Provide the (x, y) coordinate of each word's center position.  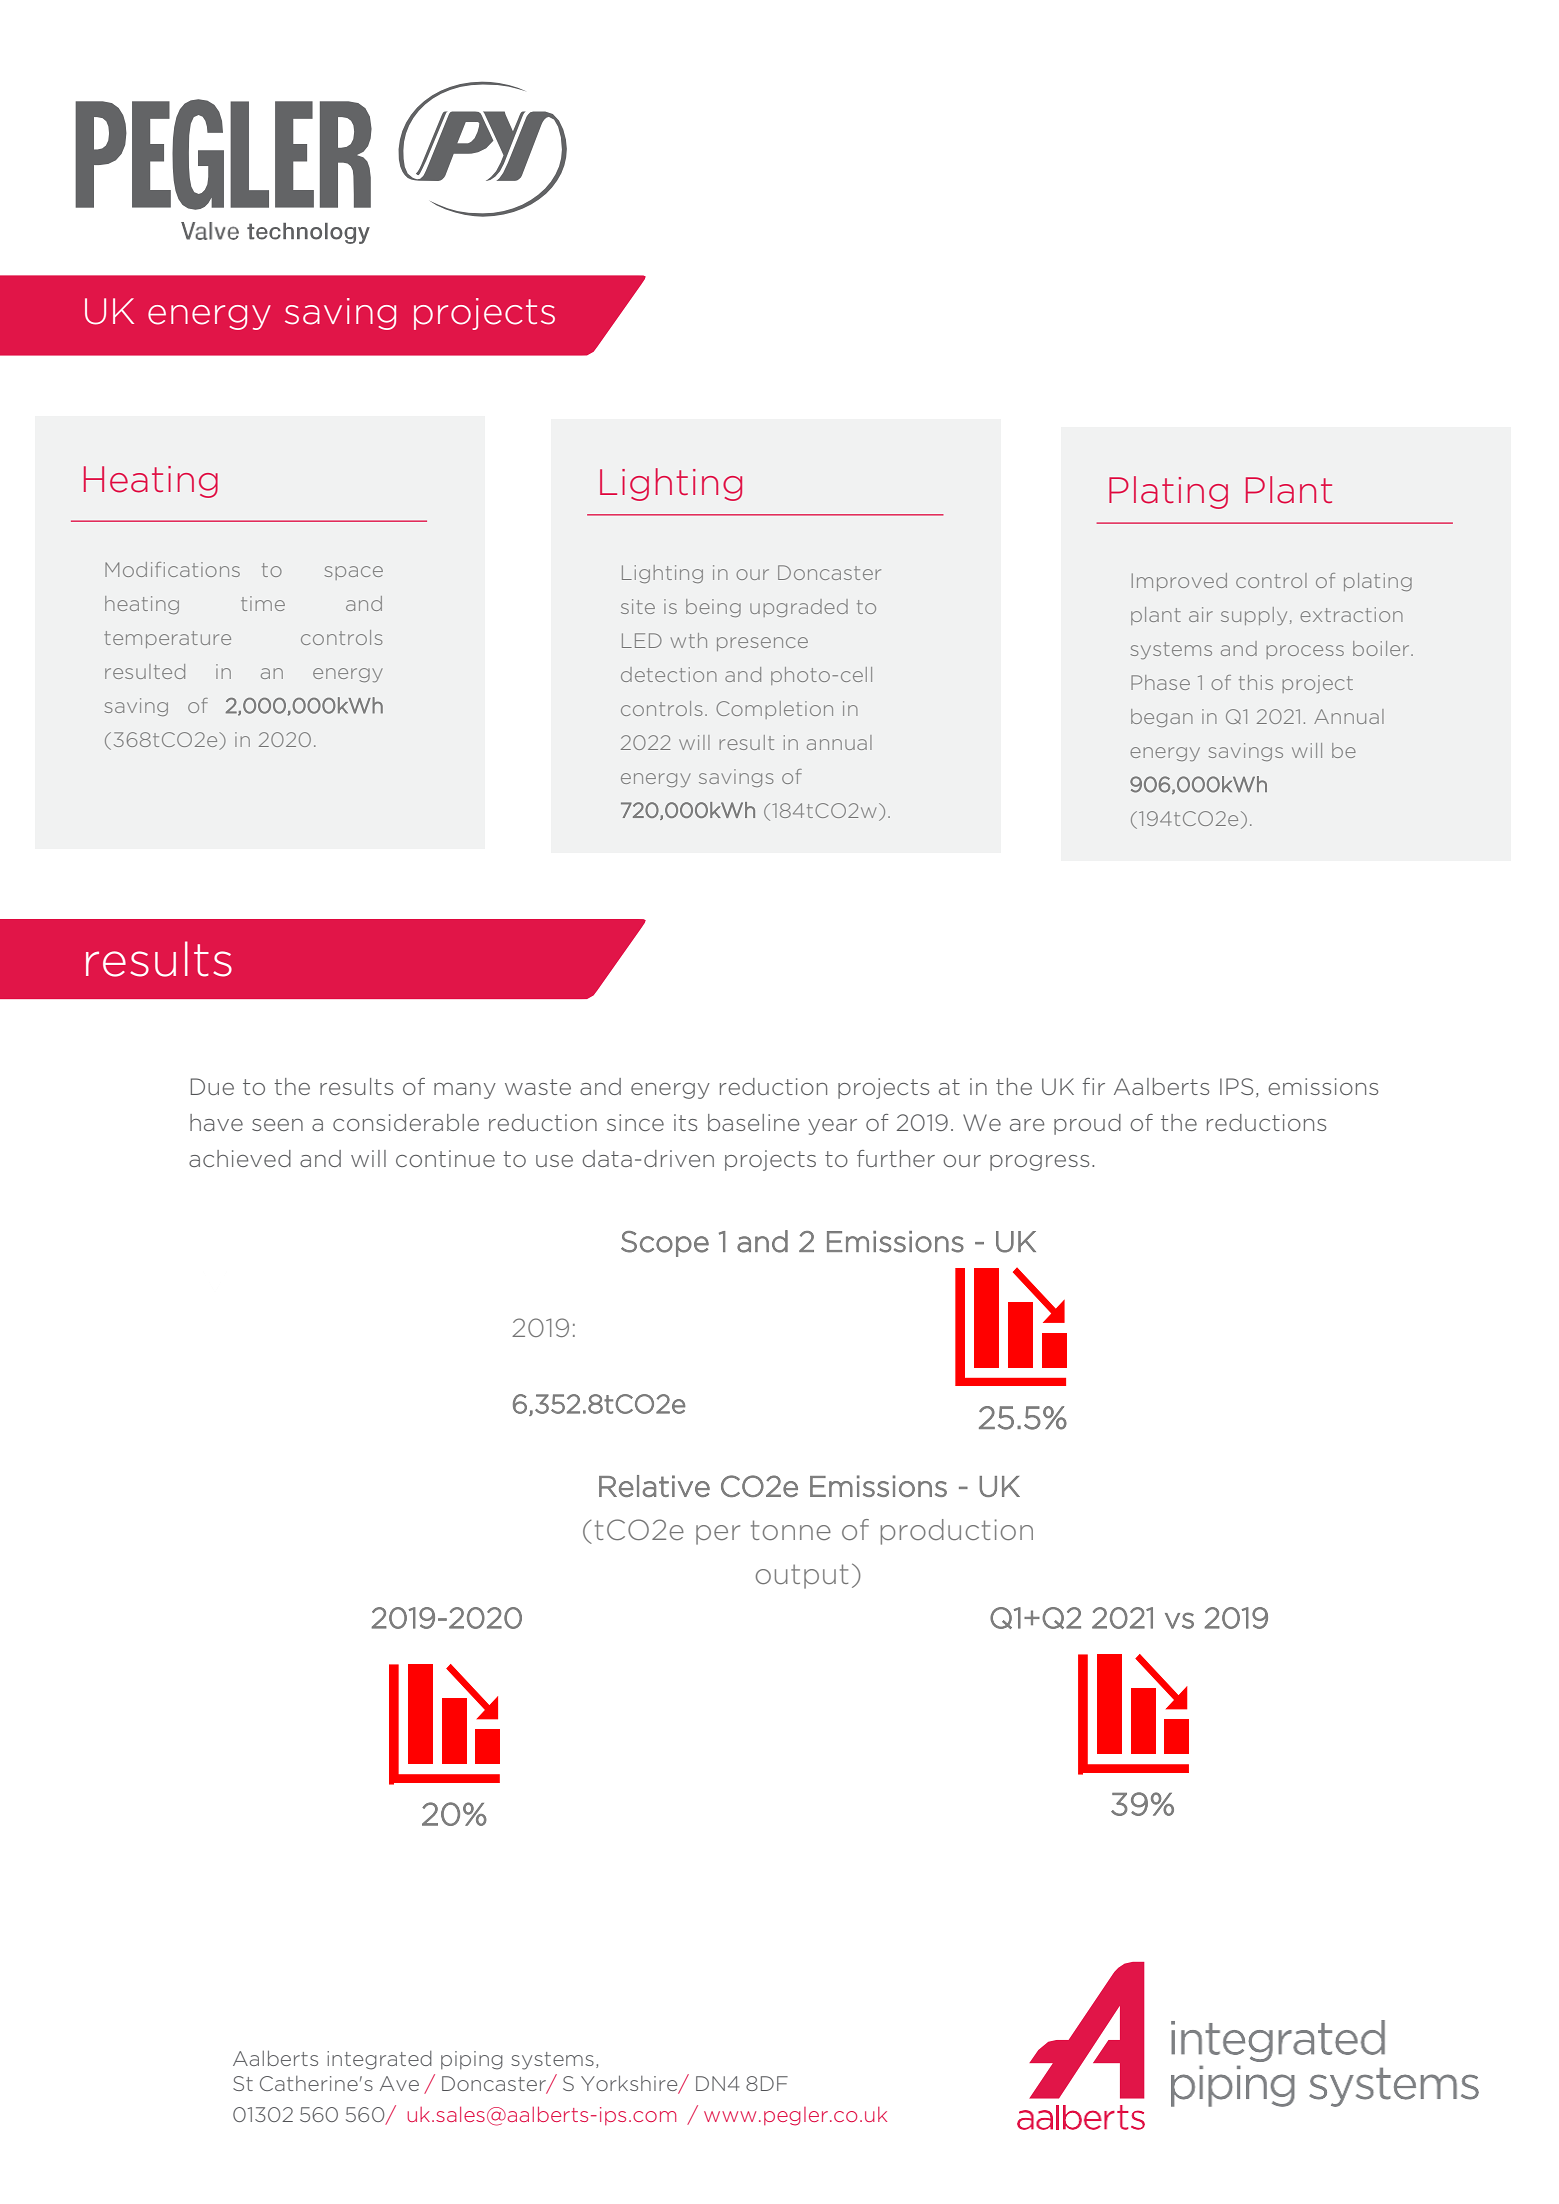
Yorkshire (630, 2085)
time (263, 603)
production (957, 1532)
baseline (753, 1122)
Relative (654, 1486)
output (802, 1576)
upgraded (799, 608)
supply (1254, 616)
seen (277, 1125)
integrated (379, 2060)
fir (1094, 1086)
